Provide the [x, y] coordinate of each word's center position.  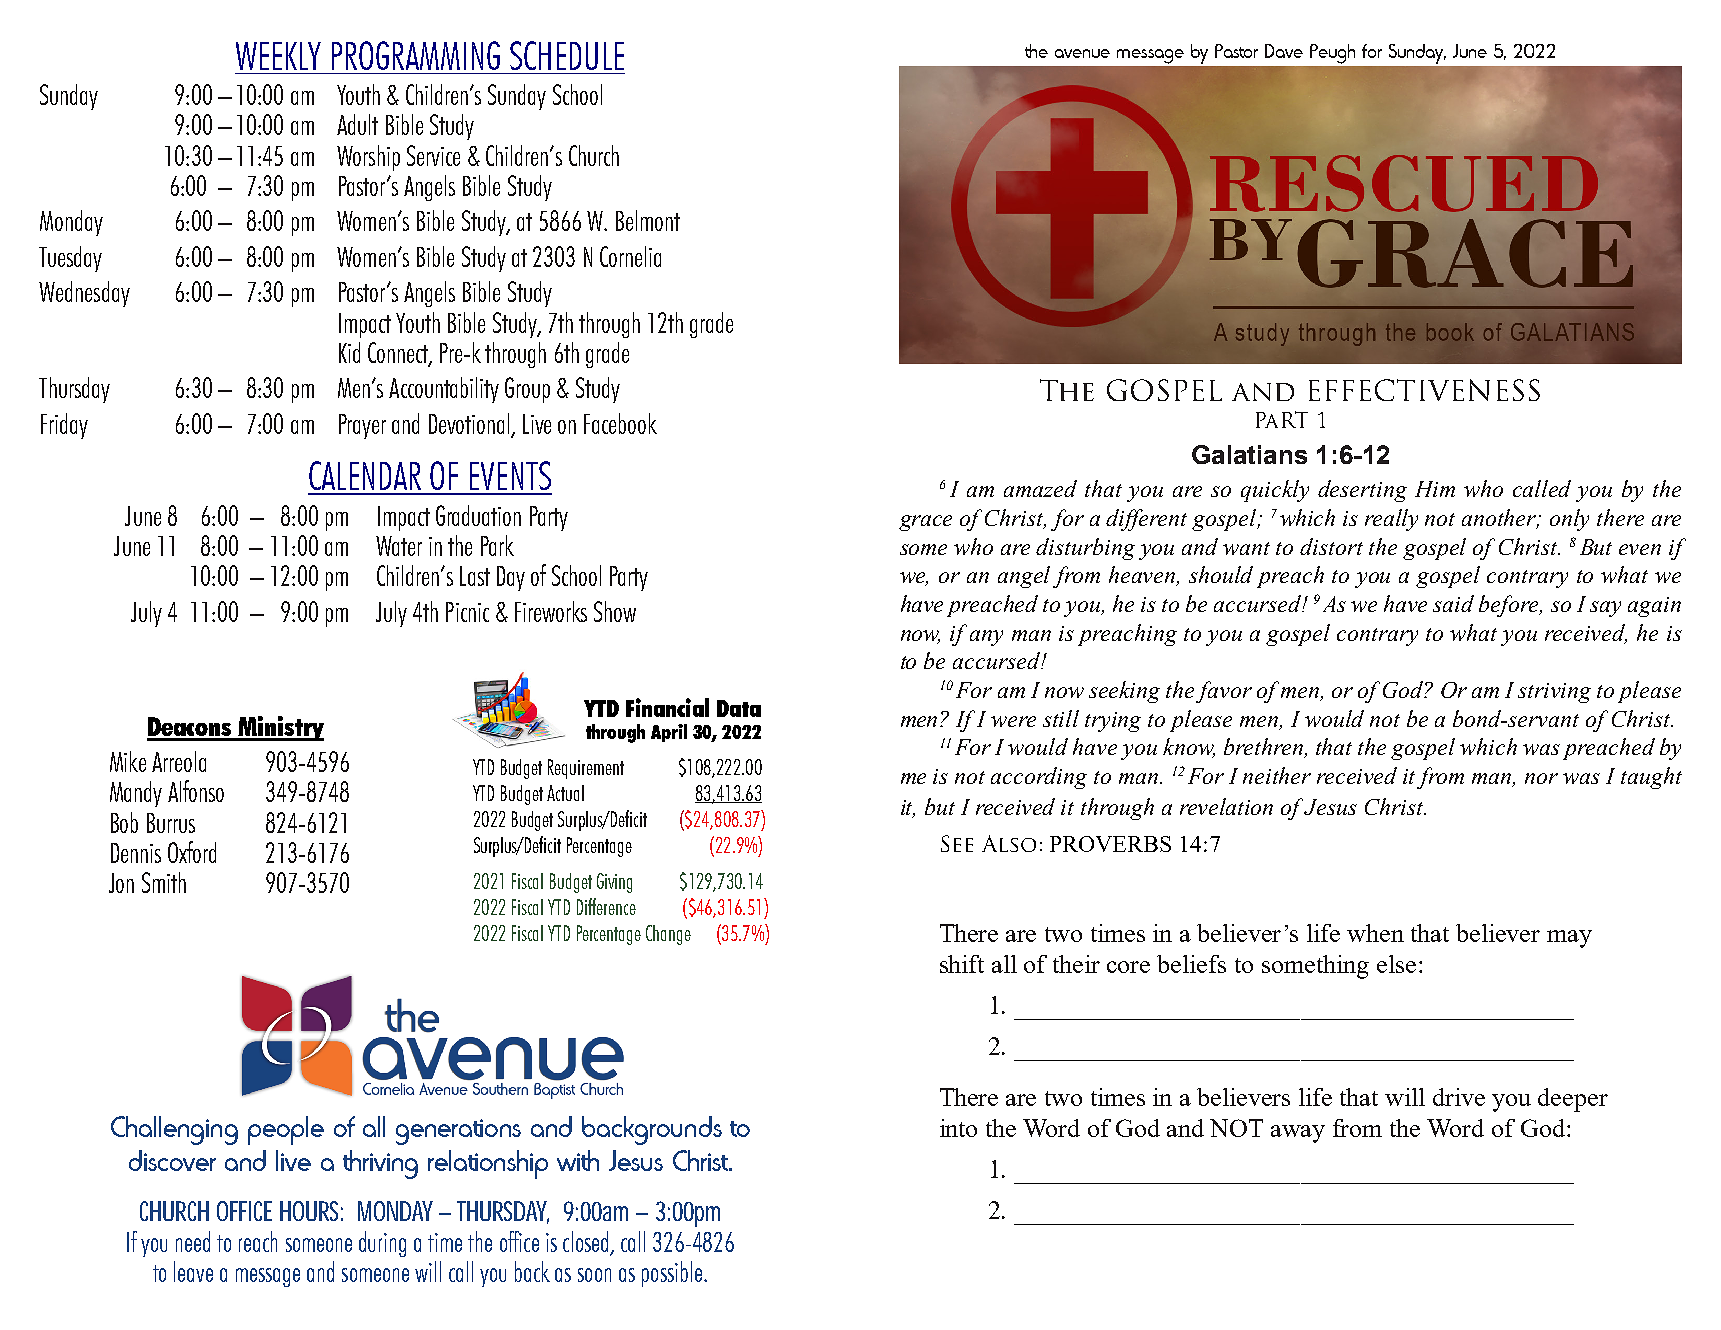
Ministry [280, 728]
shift [962, 964]
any [986, 638]
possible [672, 1274]
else [1396, 964]
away [1298, 1134]
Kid [349, 352]
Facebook [620, 423]
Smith [164, 882]
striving [1554, 693]
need [193, 1241]
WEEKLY [278, 56]
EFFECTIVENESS [1424, 390]
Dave [1284, 51]
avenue [1082, 53]
